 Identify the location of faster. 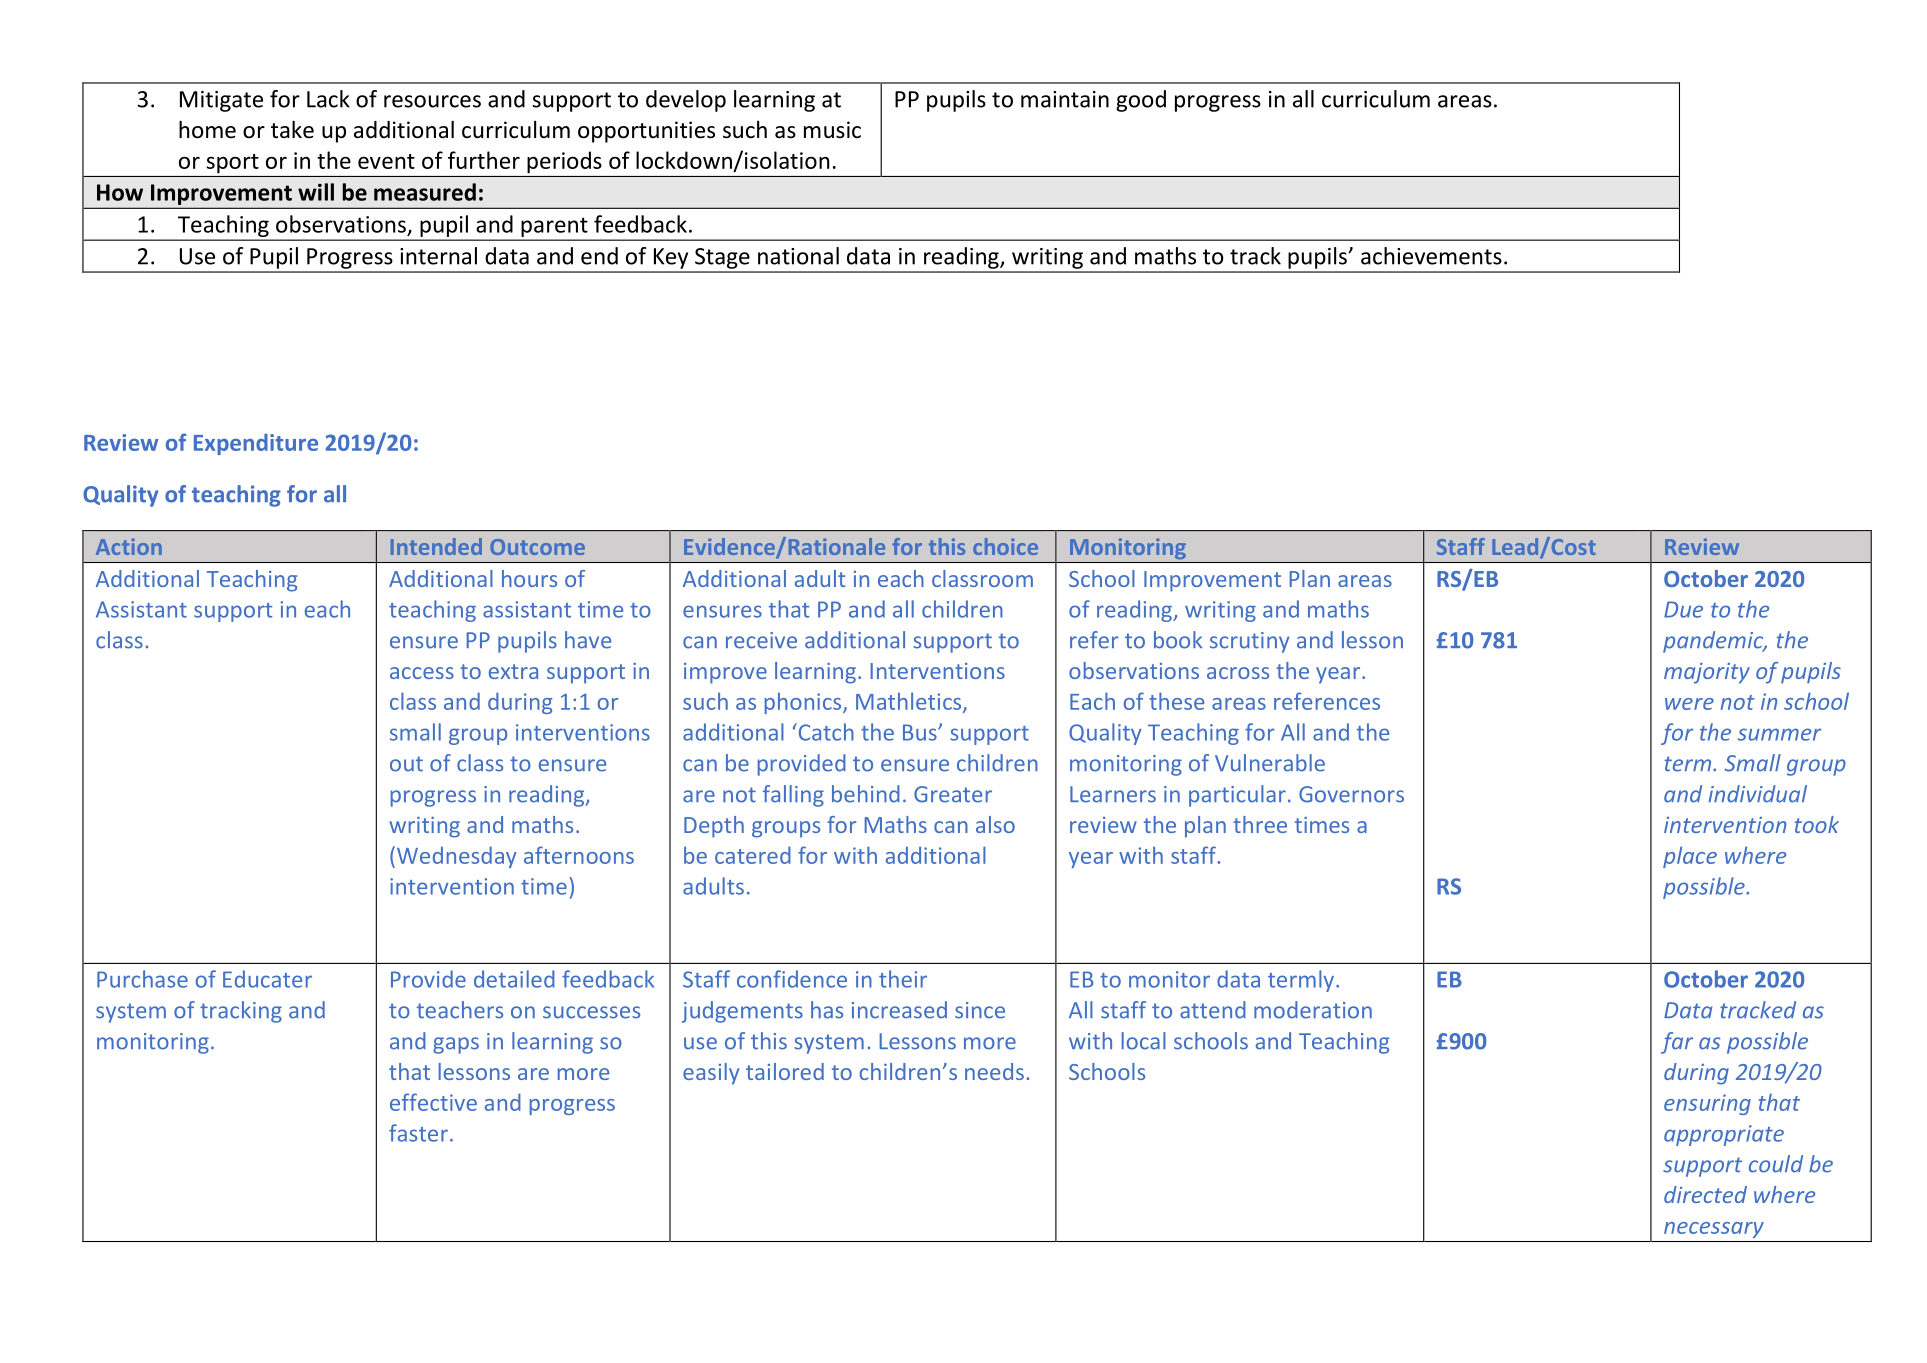
(418, 1133).
